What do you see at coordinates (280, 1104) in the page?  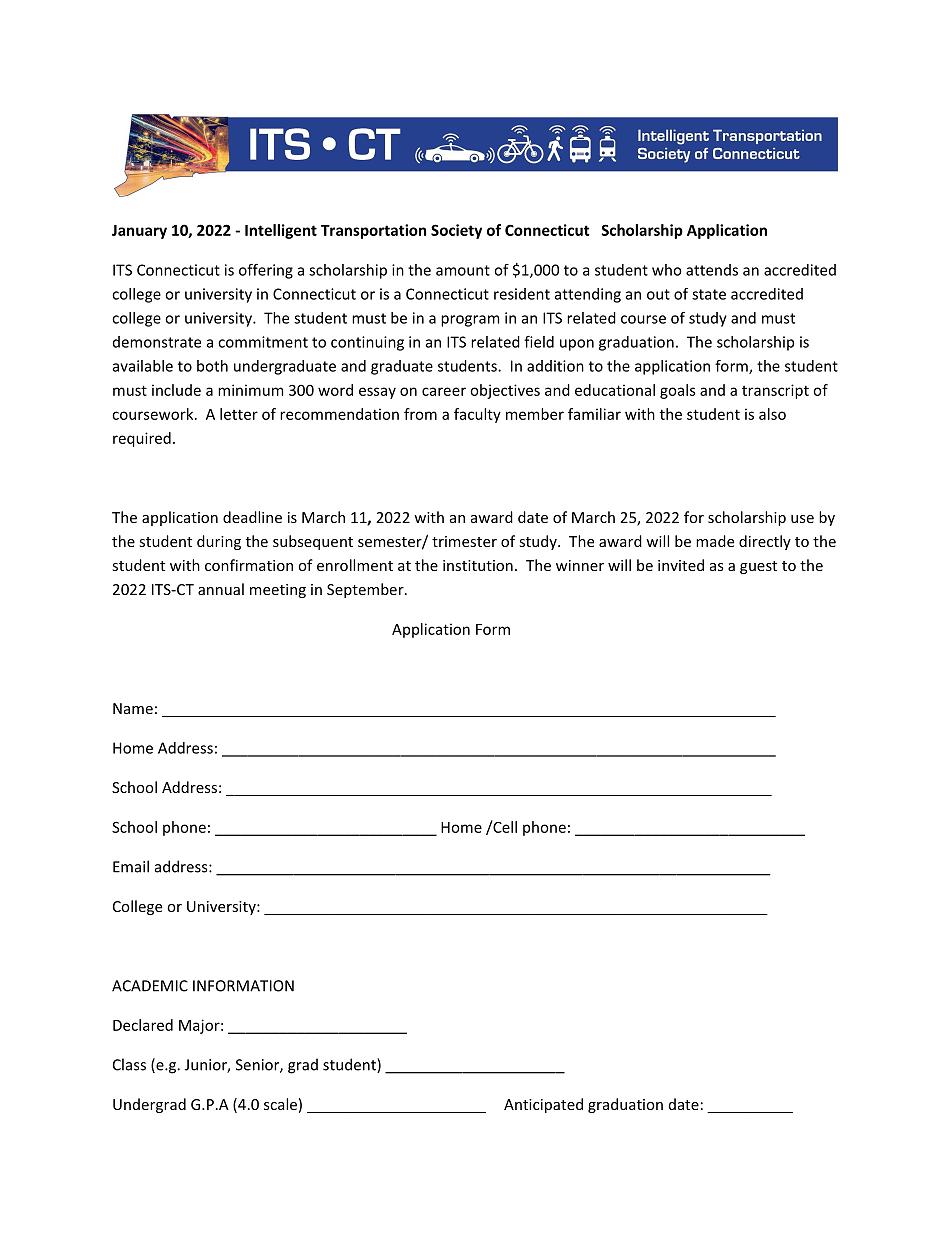 I see `scale` at bounding box center [280, 1104].
